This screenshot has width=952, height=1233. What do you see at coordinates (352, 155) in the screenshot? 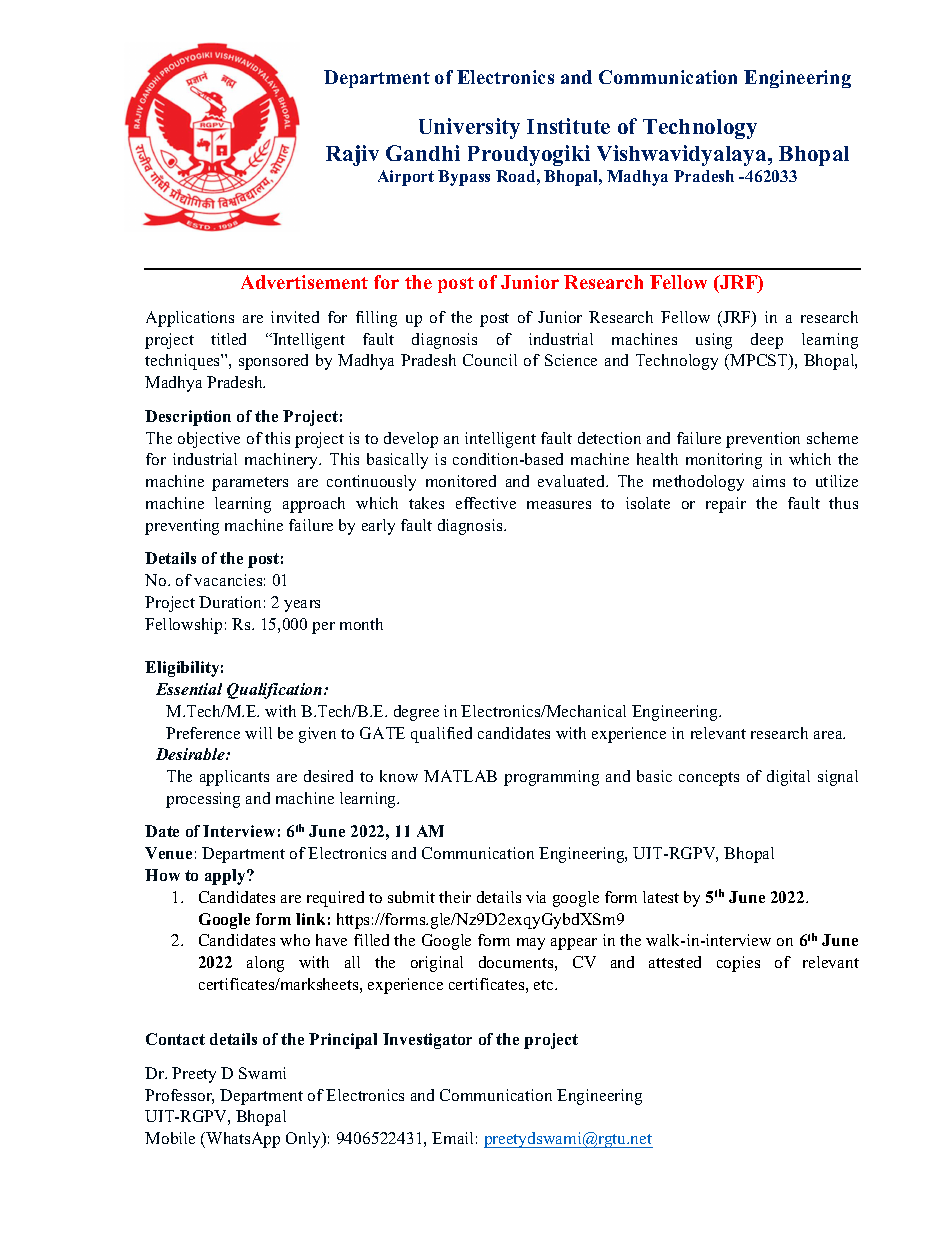
I see `Rajiv` at bounding box center [352, 155].
